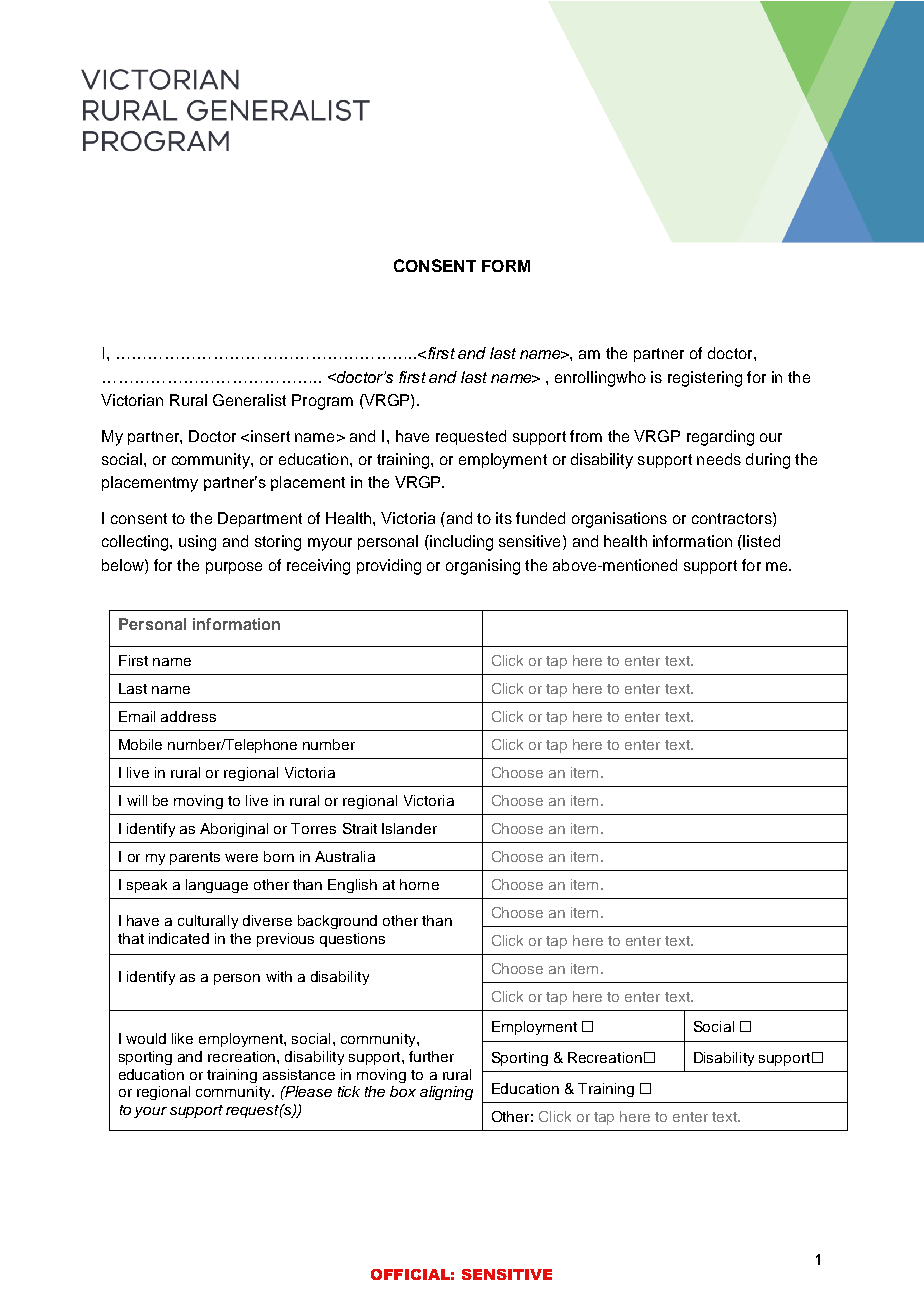 The width and height of the page is (924, 1308). I want to click on organising, so click(483, 567).
